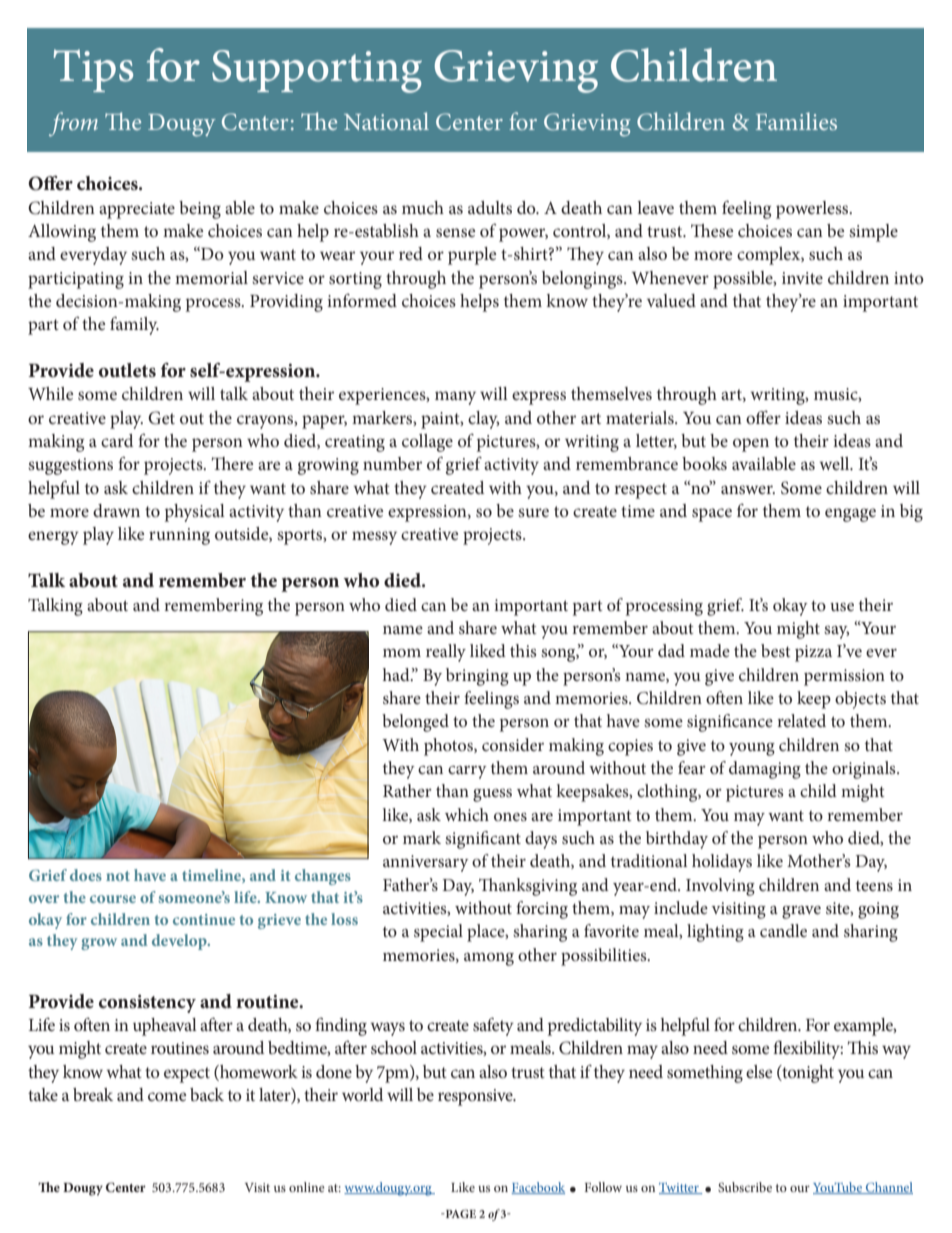  Describe the element at coordinates (93, 70) in the page. I see `Tips` at that location.
